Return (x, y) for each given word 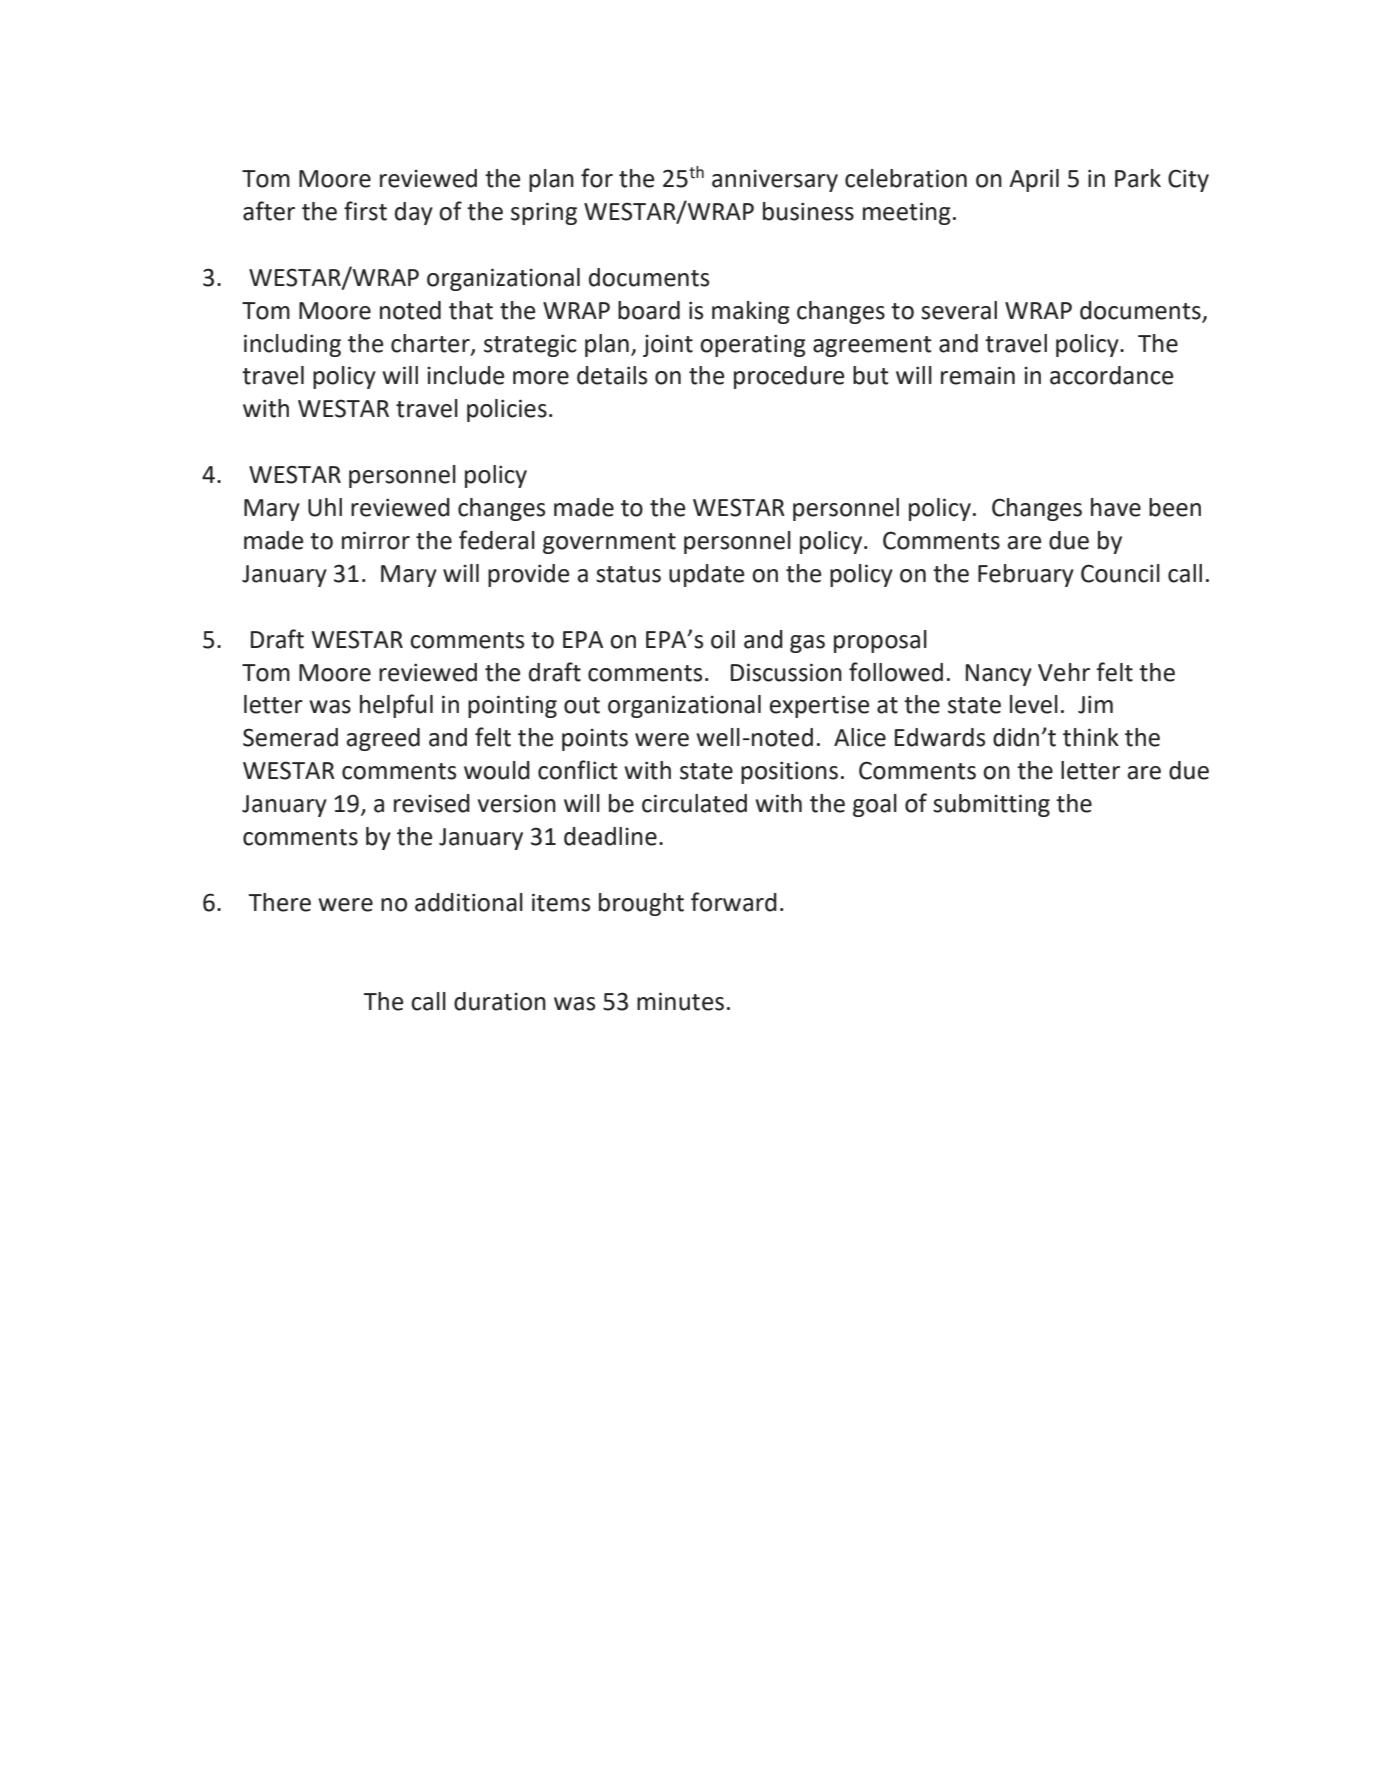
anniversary (775, 181)
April (1034, 180)
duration (500, 1001)
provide (528, 575)
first (365, 211)
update (706, 575)
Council (1120, 573)
